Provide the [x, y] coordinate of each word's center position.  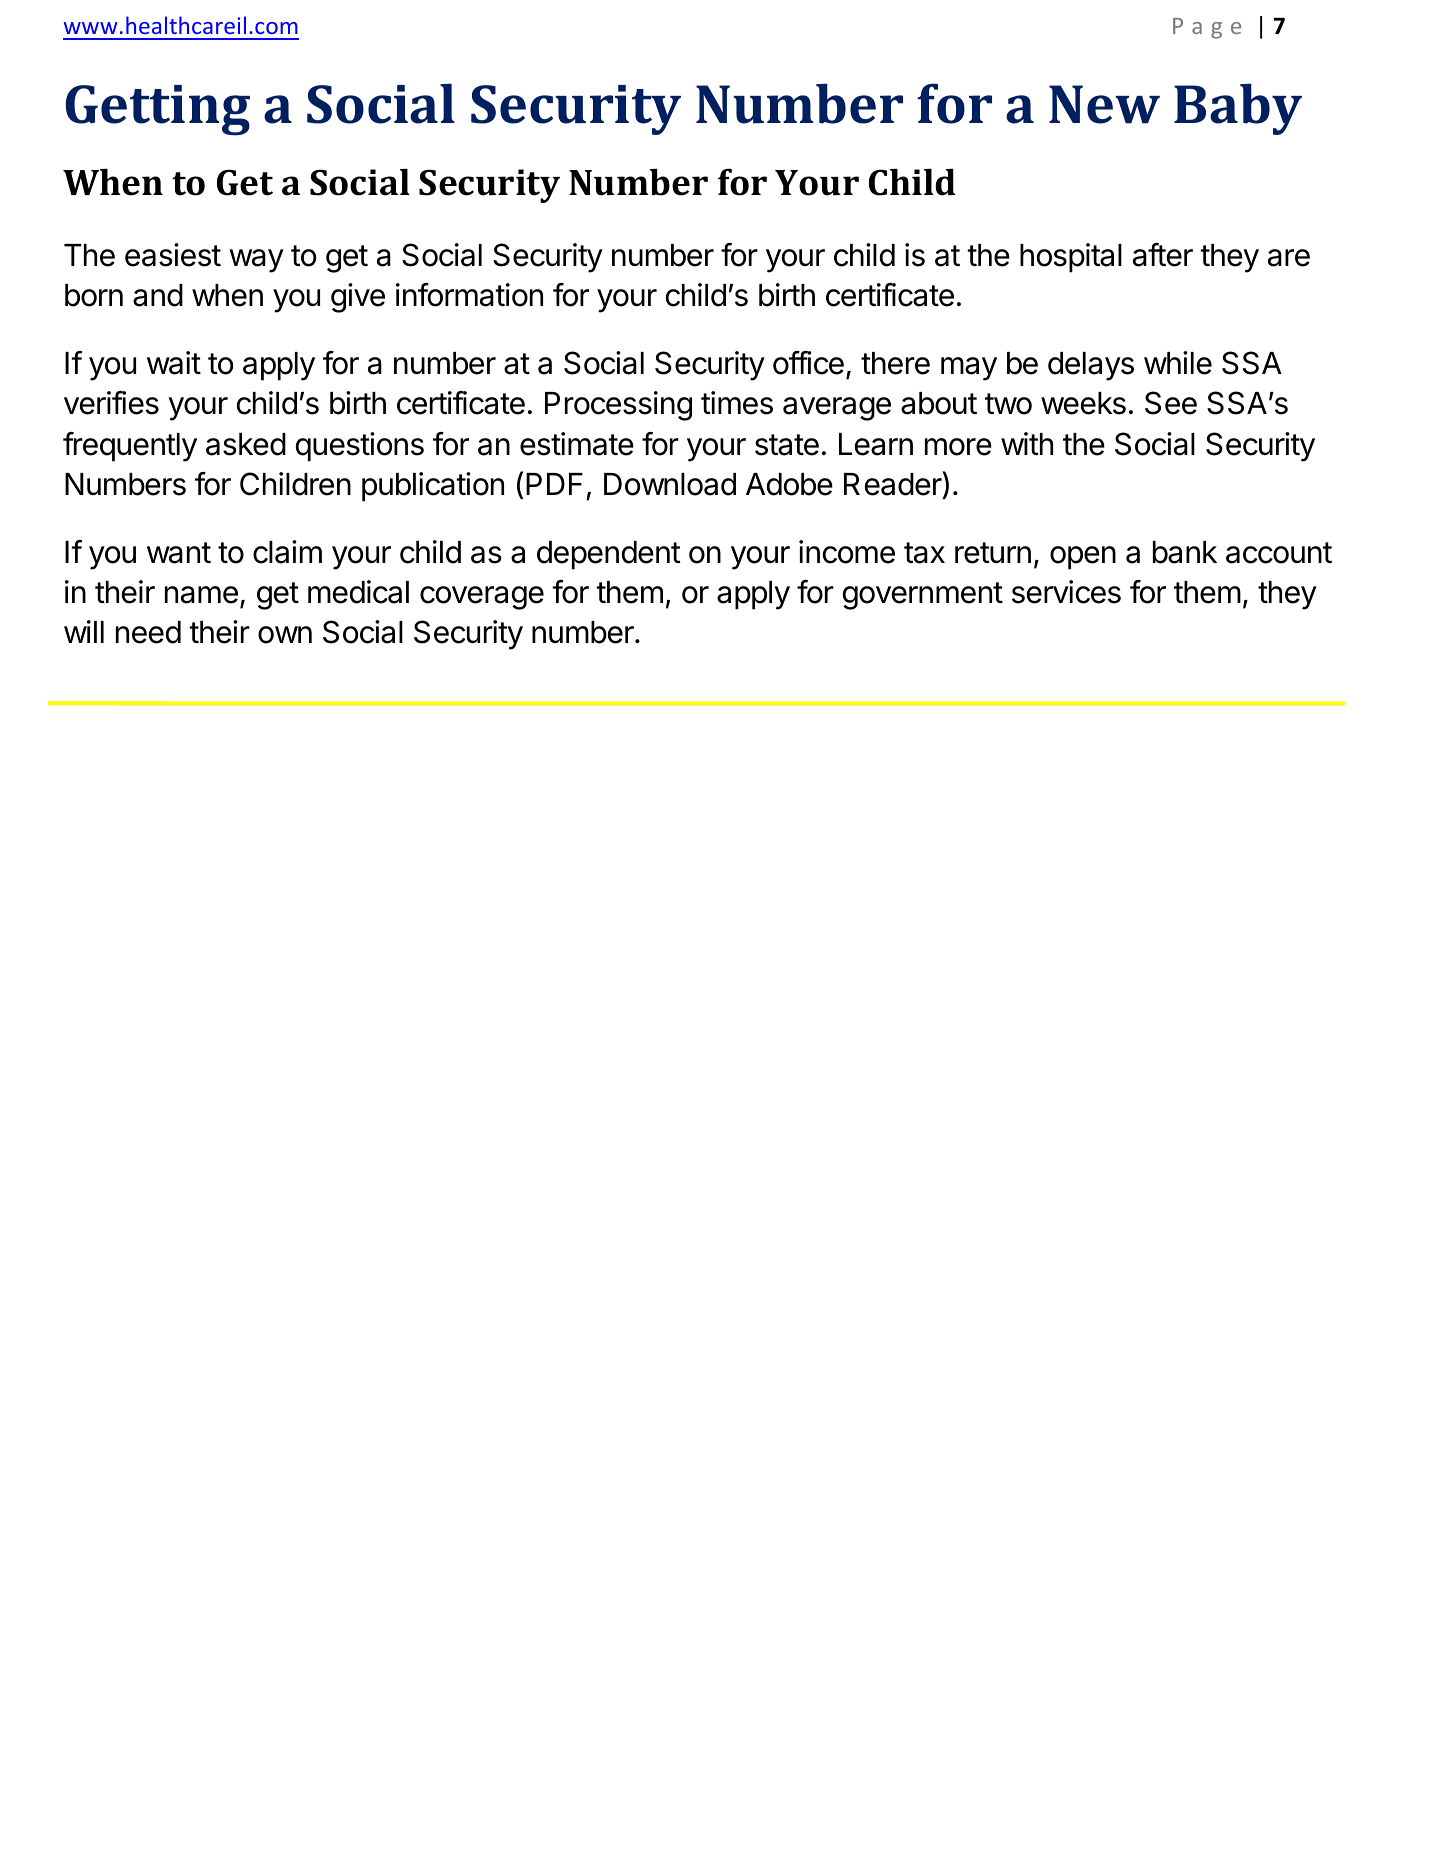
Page [1207, 28]
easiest [173, 255]
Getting [158, 110]
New [1104, 104]
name [201, 595]
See [1171, 403]
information [469, 295]
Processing [618, 406]
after [1163, 255]
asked [246, 444]
